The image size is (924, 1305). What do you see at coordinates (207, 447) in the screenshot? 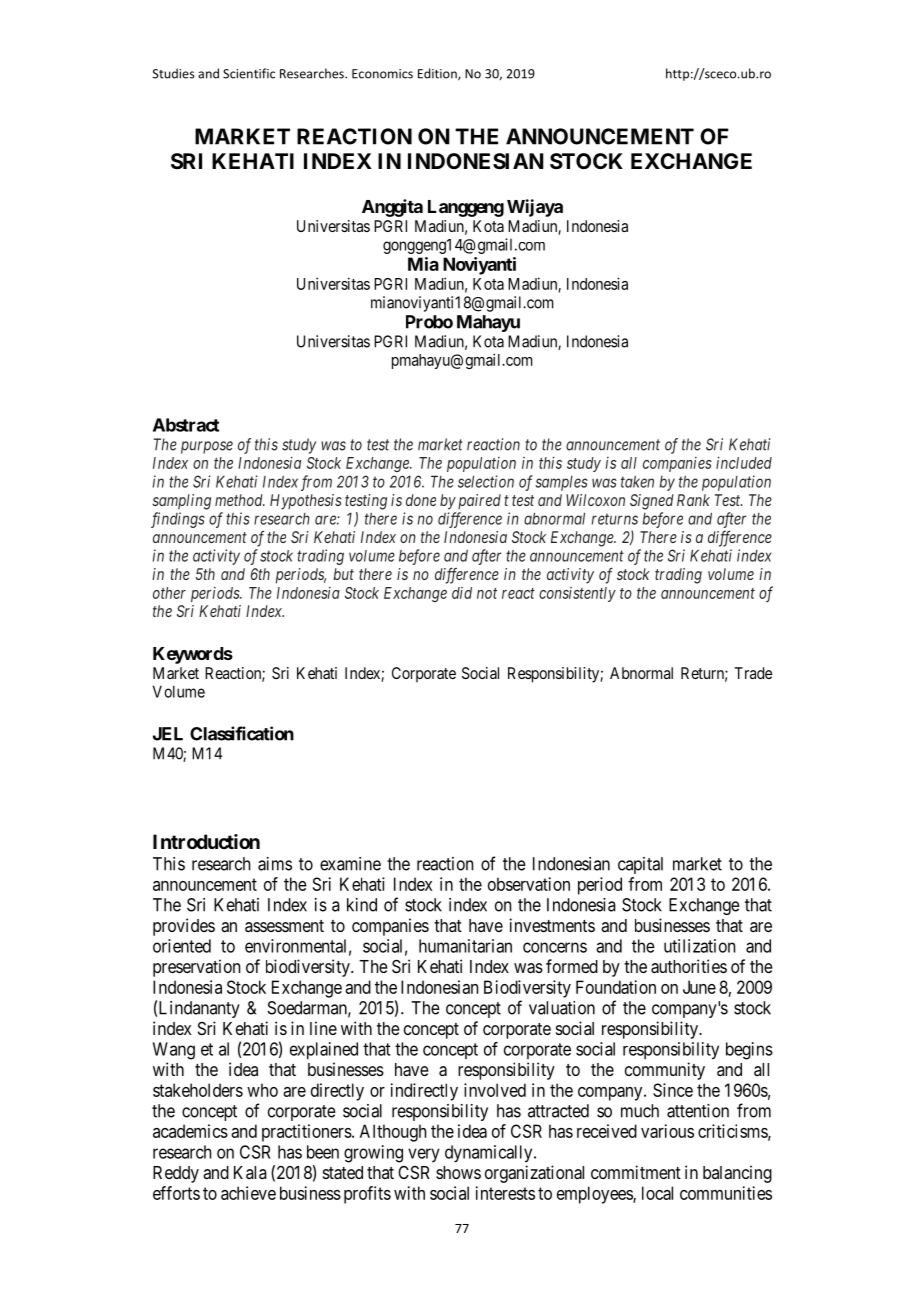
I see `purpose` at bounding box center [207, 447].
